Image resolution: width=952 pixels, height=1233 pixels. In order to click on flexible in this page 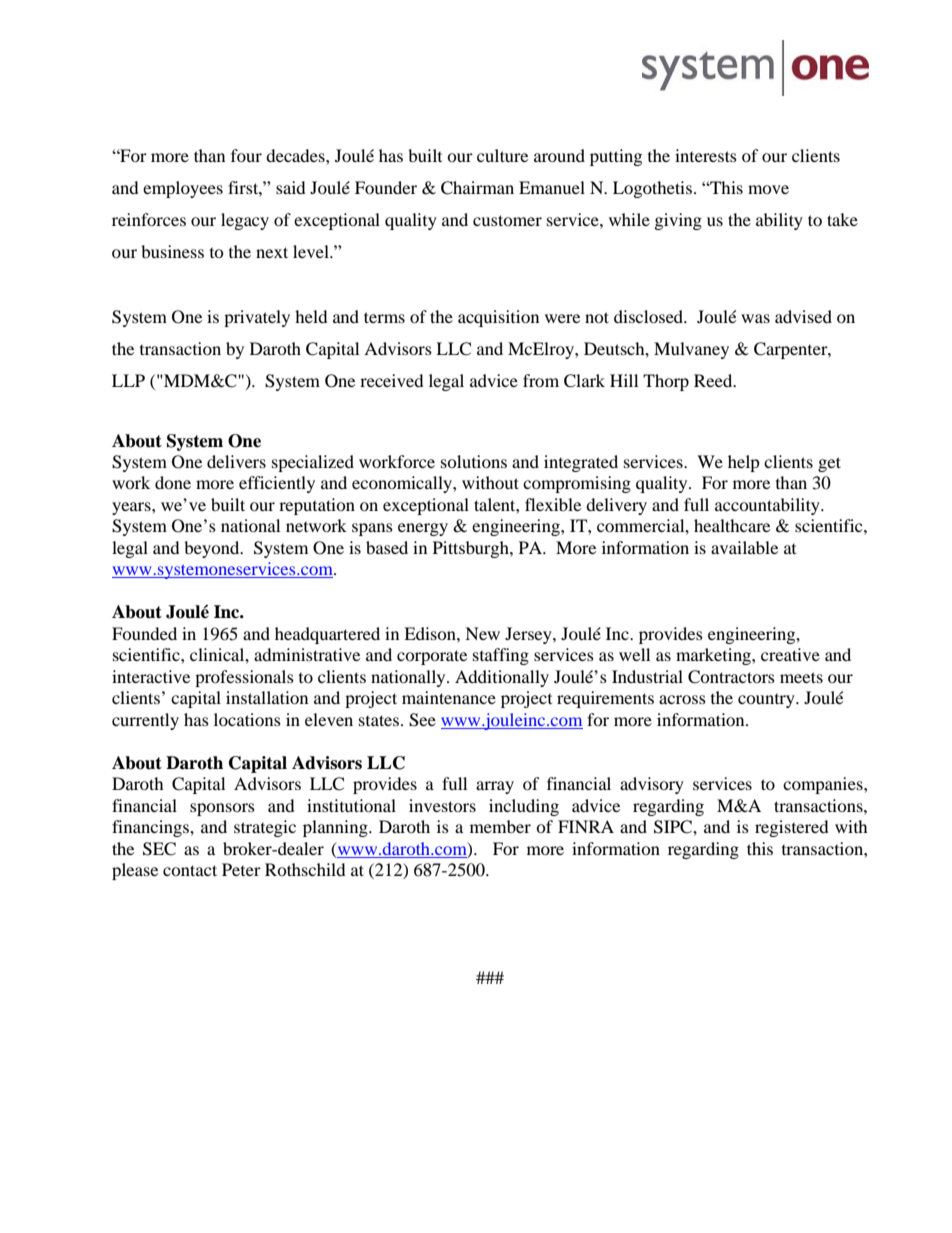, I will do `click(553, 504)`.
